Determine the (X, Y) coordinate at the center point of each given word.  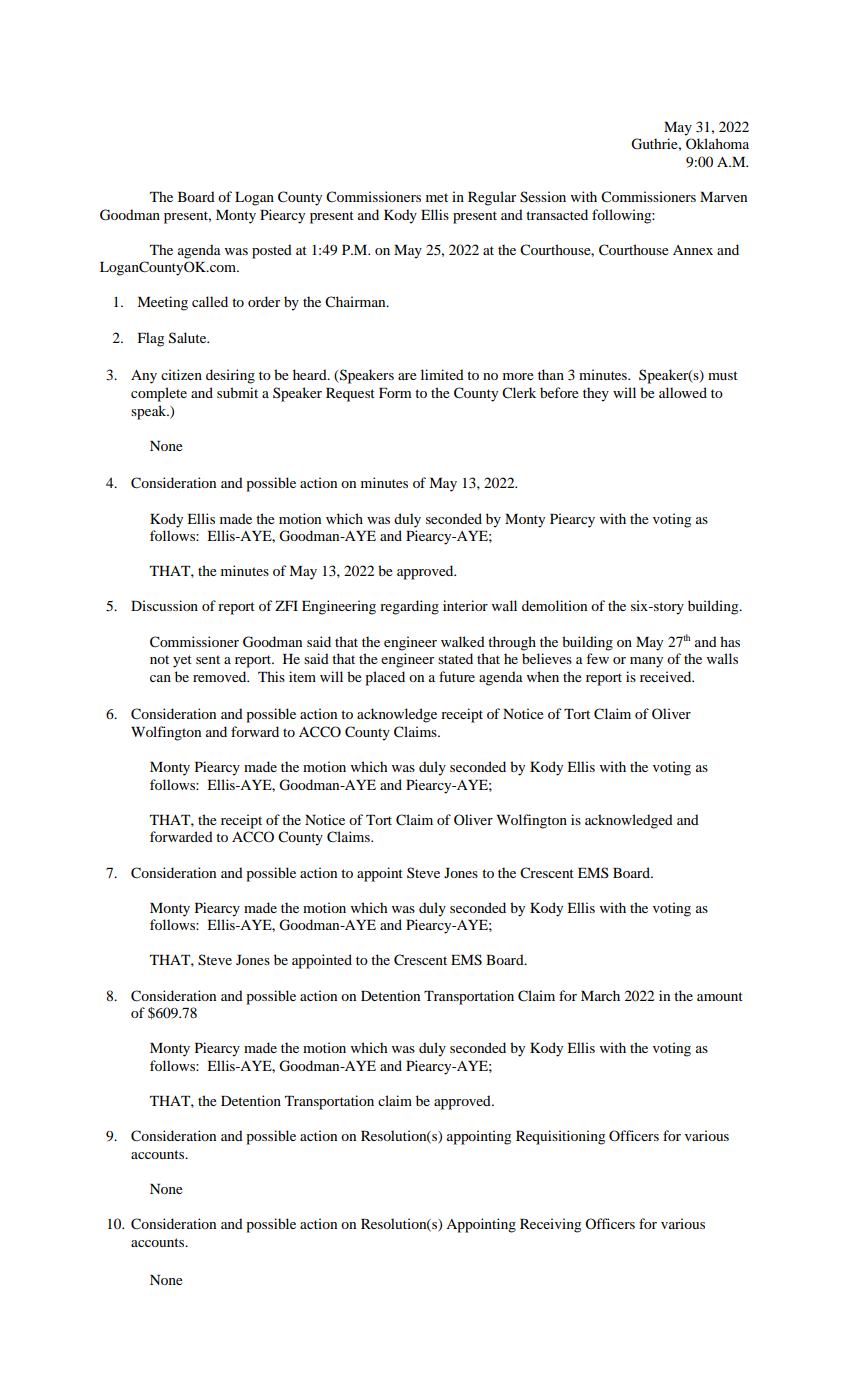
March (600, 995)
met (437, 197)
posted (272, 251)
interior (465, 605)
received (667, 676)
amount (720, 996)
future (457, 676)
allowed (683, 392)
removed (221, 676)
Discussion (164, 605)
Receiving (550, 1225)
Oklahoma (717, 143)
